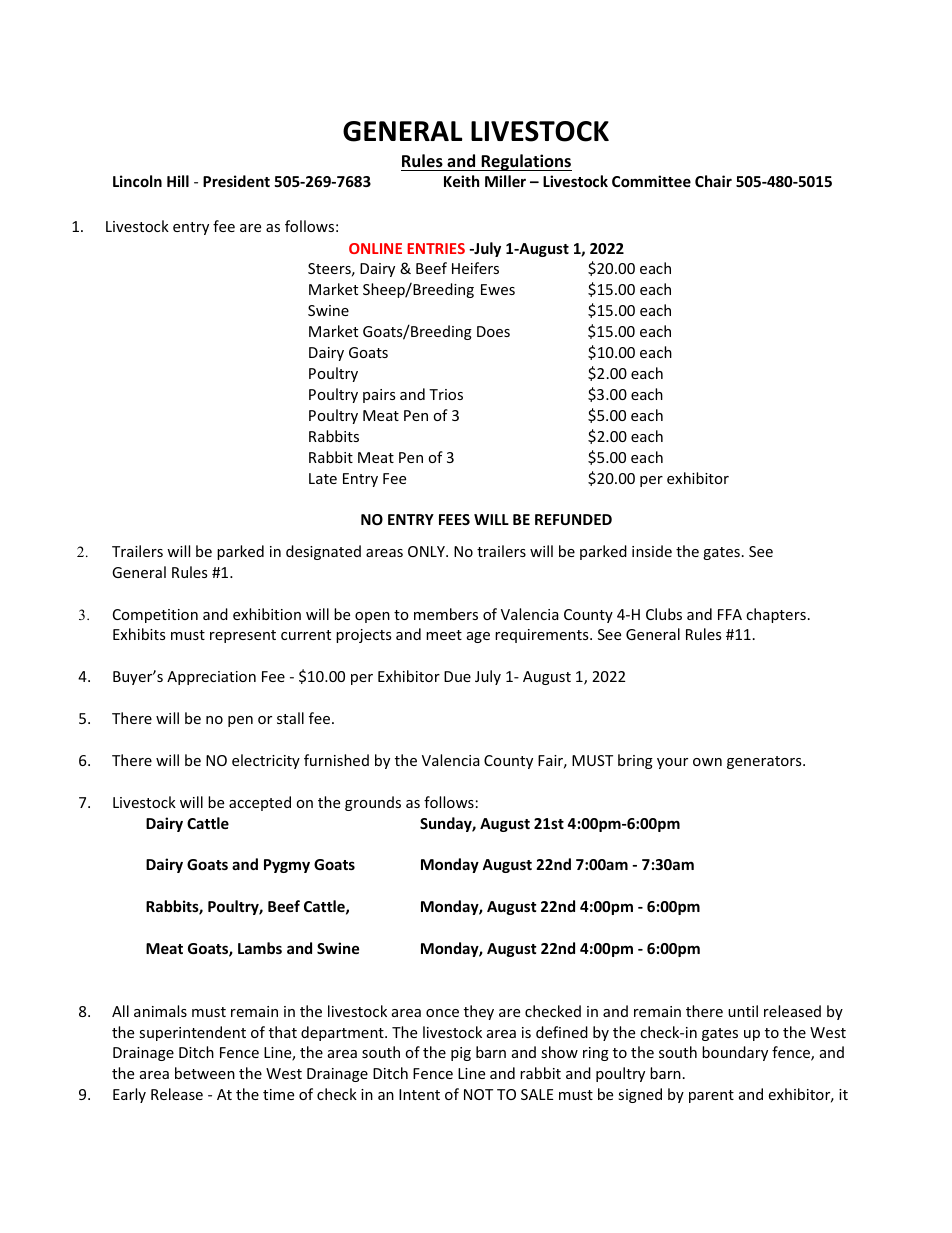 This screenshot has width=952, height=1233. I want to click on Chair, so click(713, 181).
